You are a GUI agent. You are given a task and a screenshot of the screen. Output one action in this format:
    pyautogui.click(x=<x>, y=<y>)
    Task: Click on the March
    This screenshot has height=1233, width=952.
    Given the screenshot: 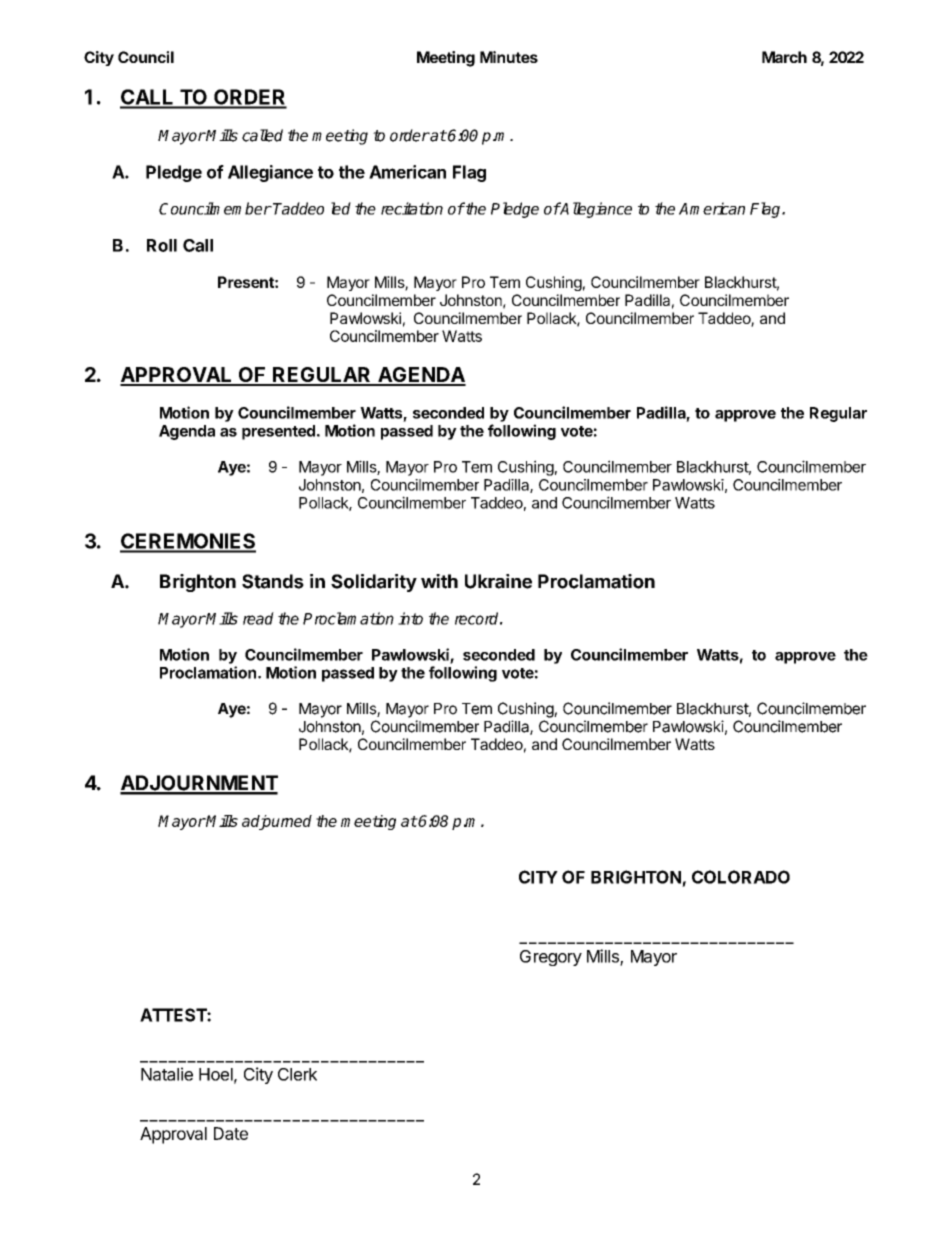 What is the action you would take?
    pyautogui.click(x=784, y=57)
